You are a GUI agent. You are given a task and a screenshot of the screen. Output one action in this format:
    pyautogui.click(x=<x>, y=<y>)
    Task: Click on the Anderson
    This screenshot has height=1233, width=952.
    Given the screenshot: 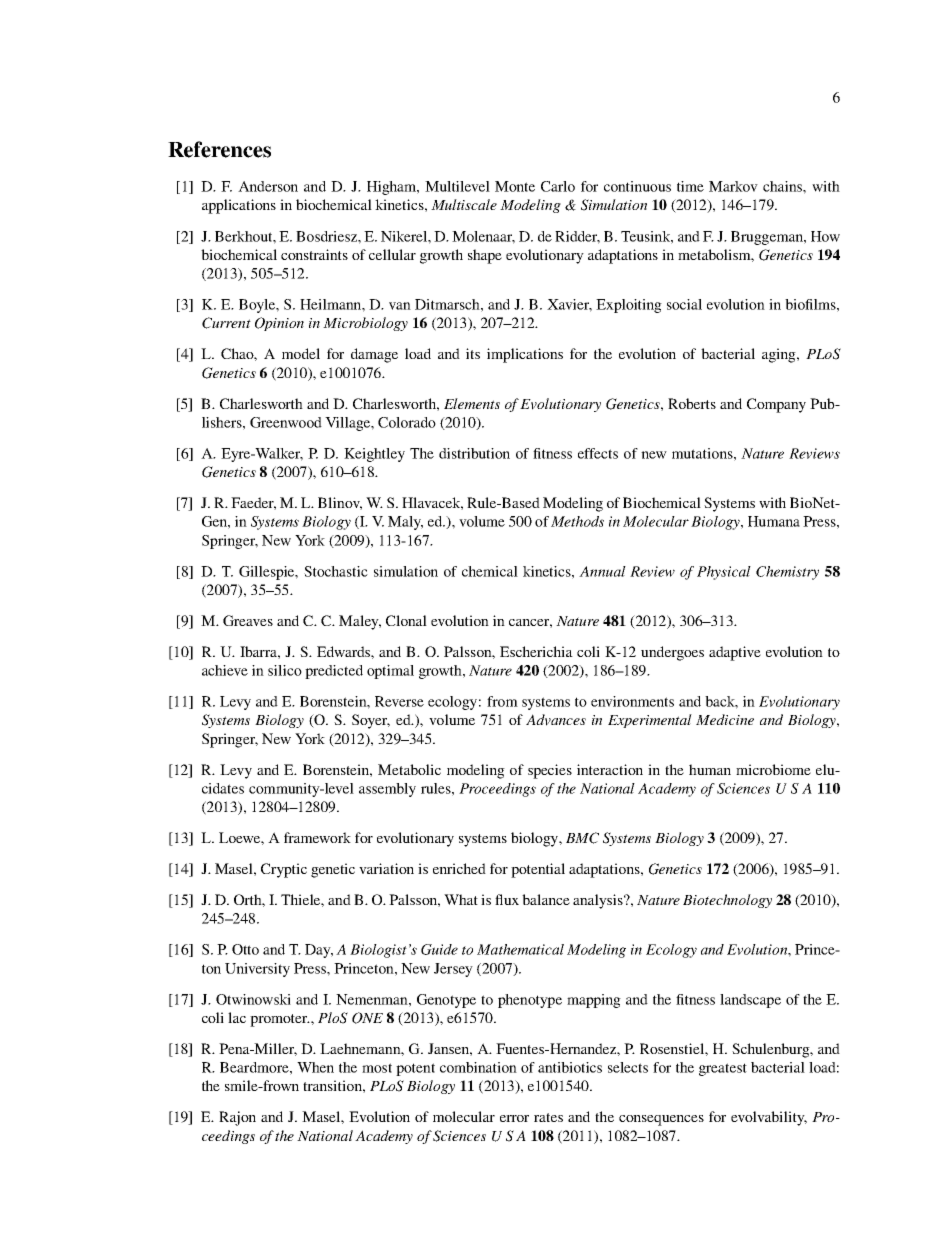 What is the action you would take?
    pyautogui.click(x=268, y=186)
